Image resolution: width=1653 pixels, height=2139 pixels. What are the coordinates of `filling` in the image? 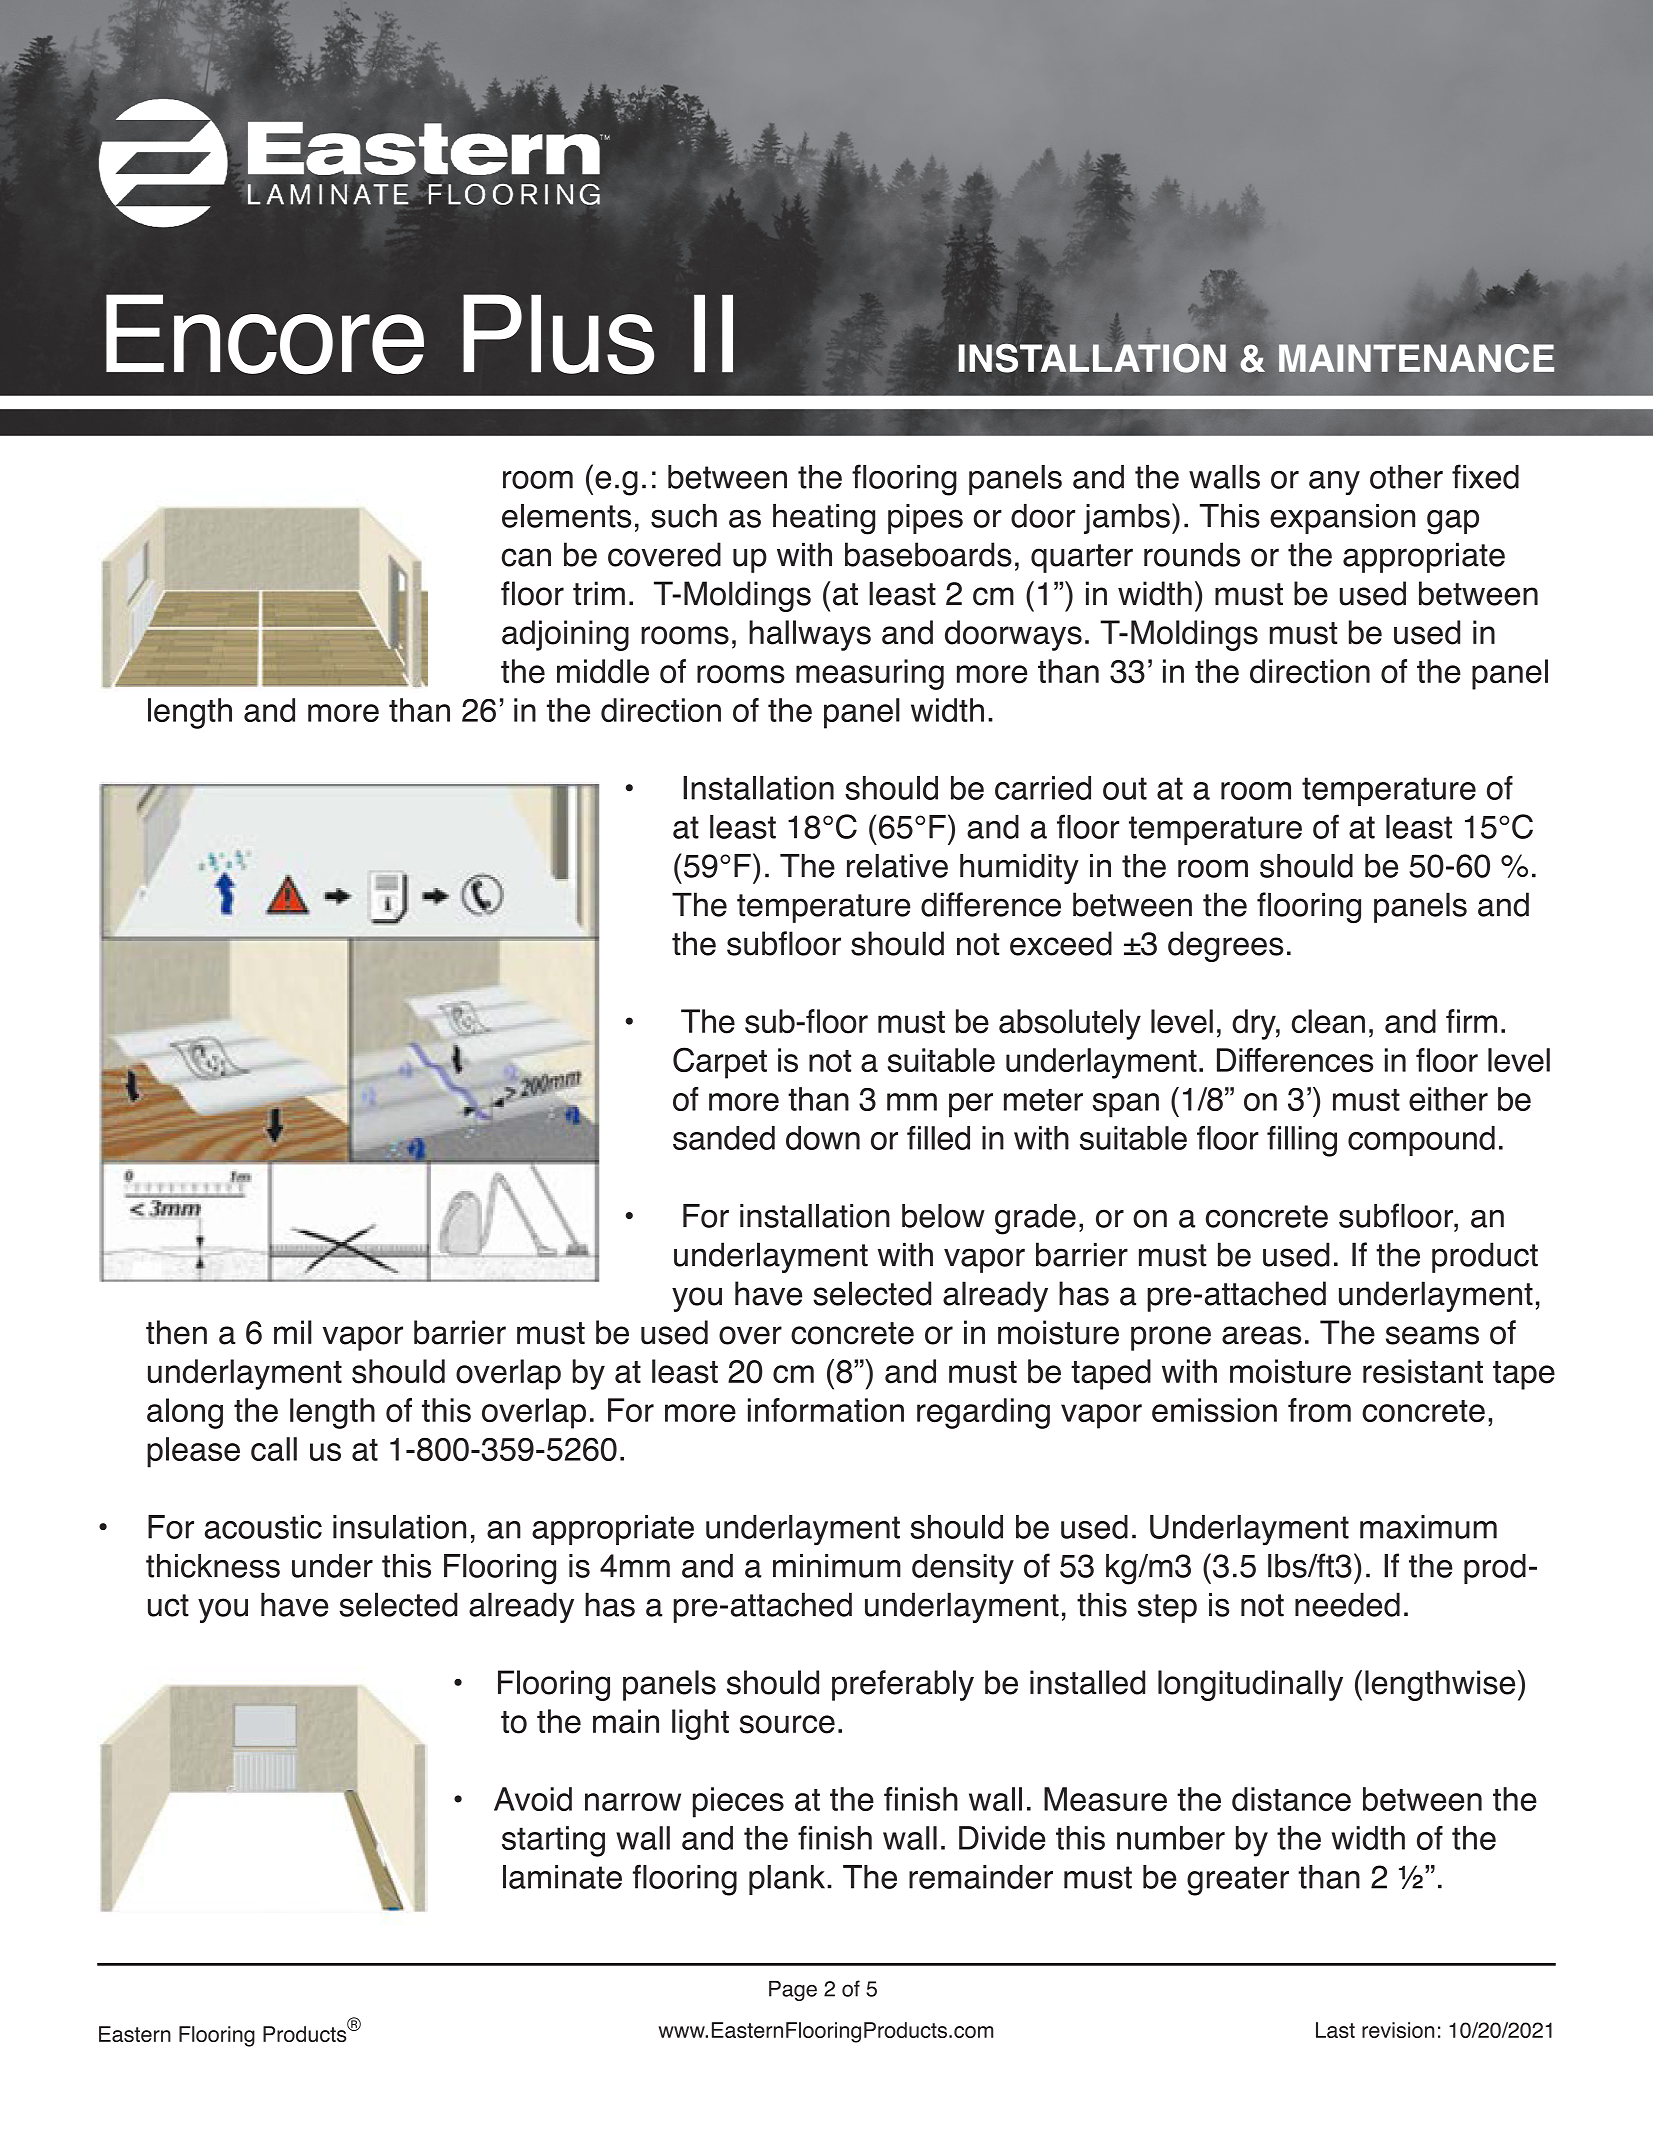 It's located at (1302, 1141).
